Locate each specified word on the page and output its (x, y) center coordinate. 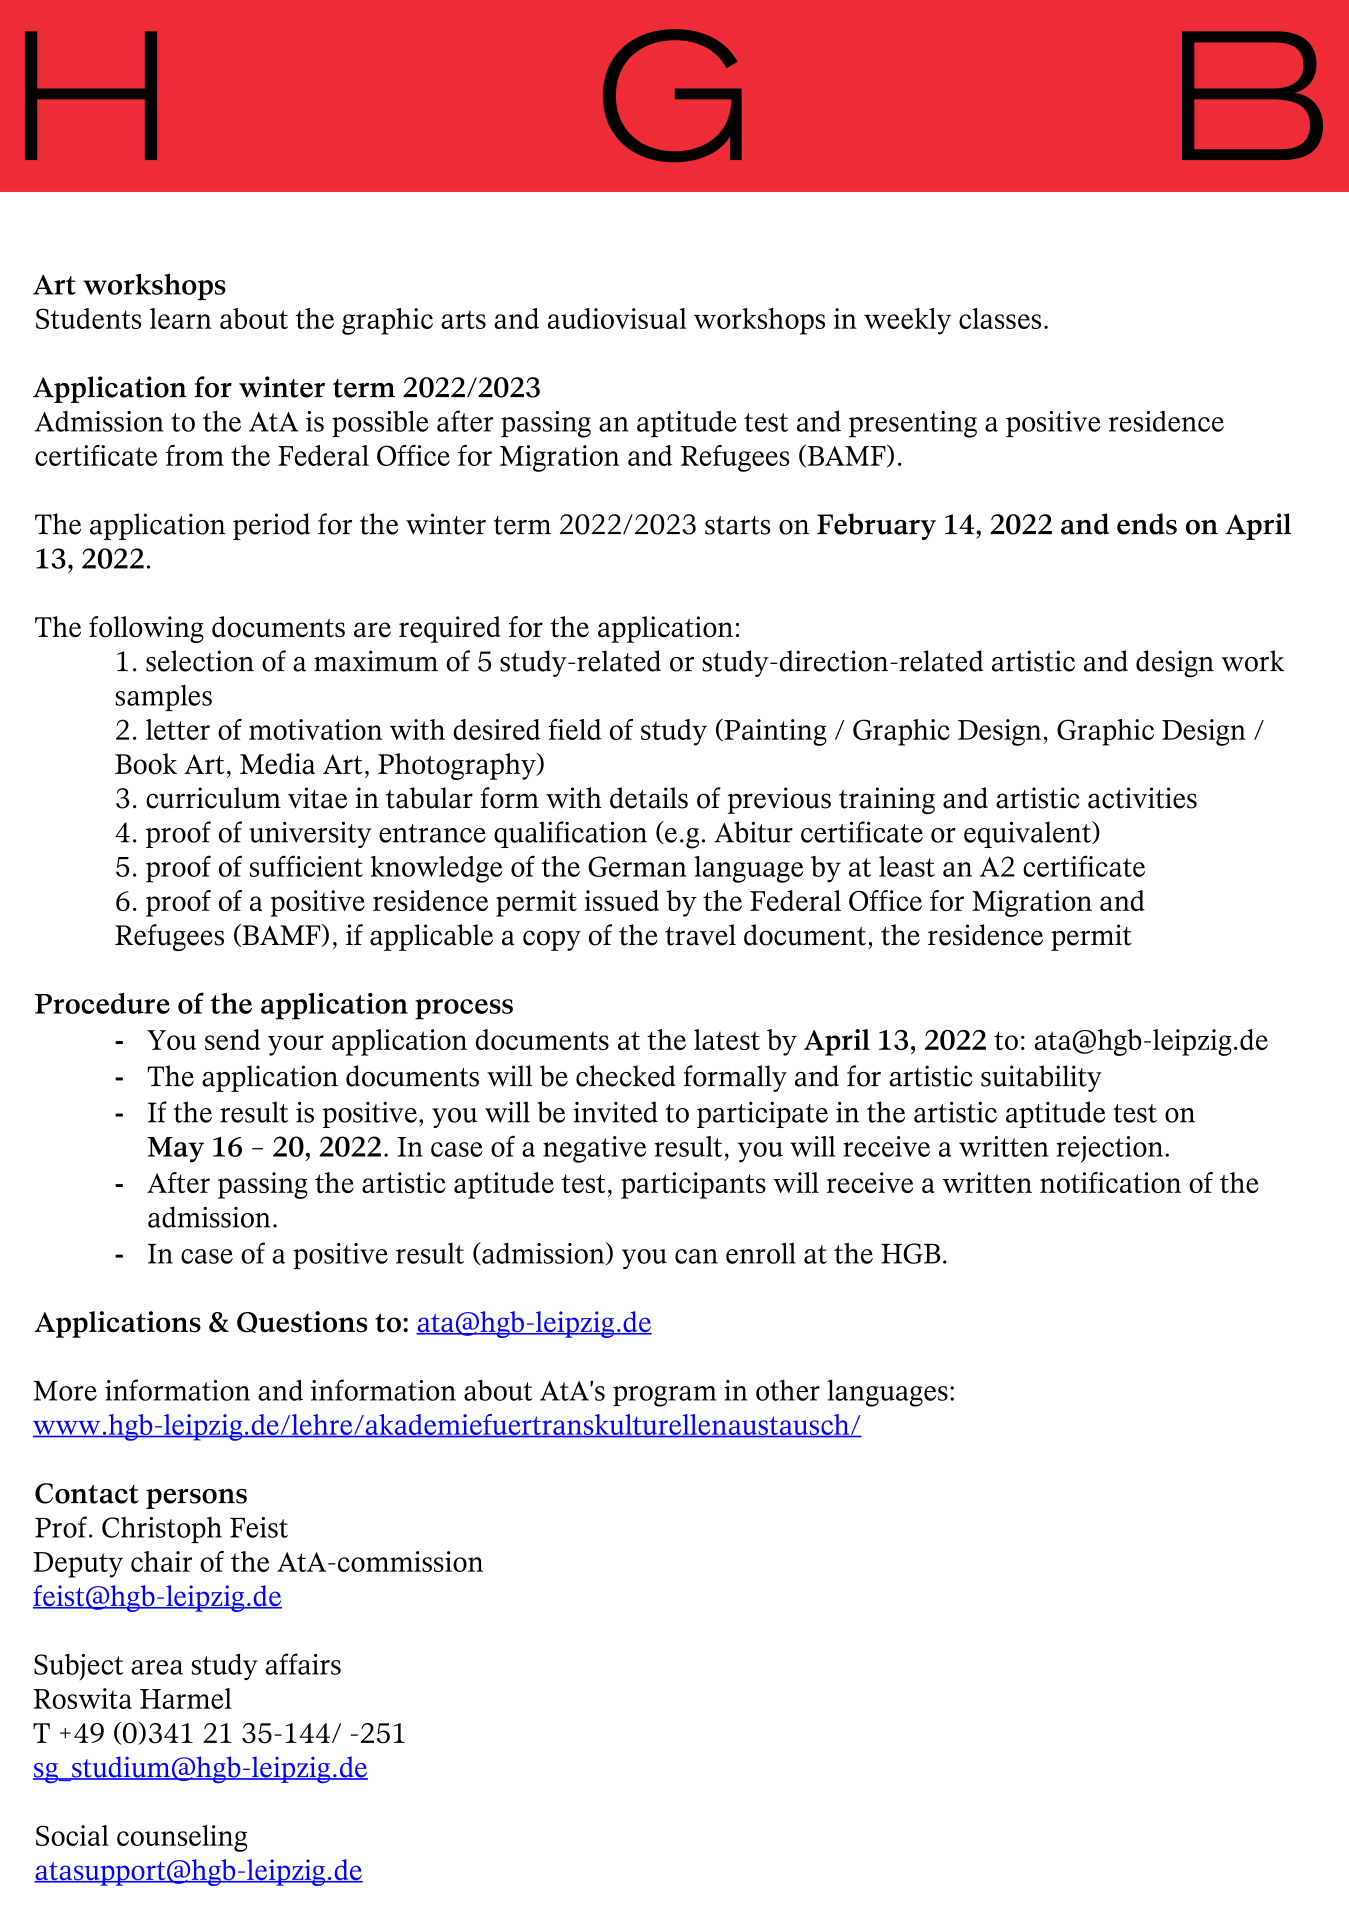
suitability (1041, 1078)
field (575, 729)
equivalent (1029, 834)
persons (196, 1499)
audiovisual (617, 318)
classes (1000, 318)
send (232, 1039)
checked (626, 1076)
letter (178, 729)
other (788, 1390)
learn (181, 318)
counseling (182, 1838)
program (665, 1396)
